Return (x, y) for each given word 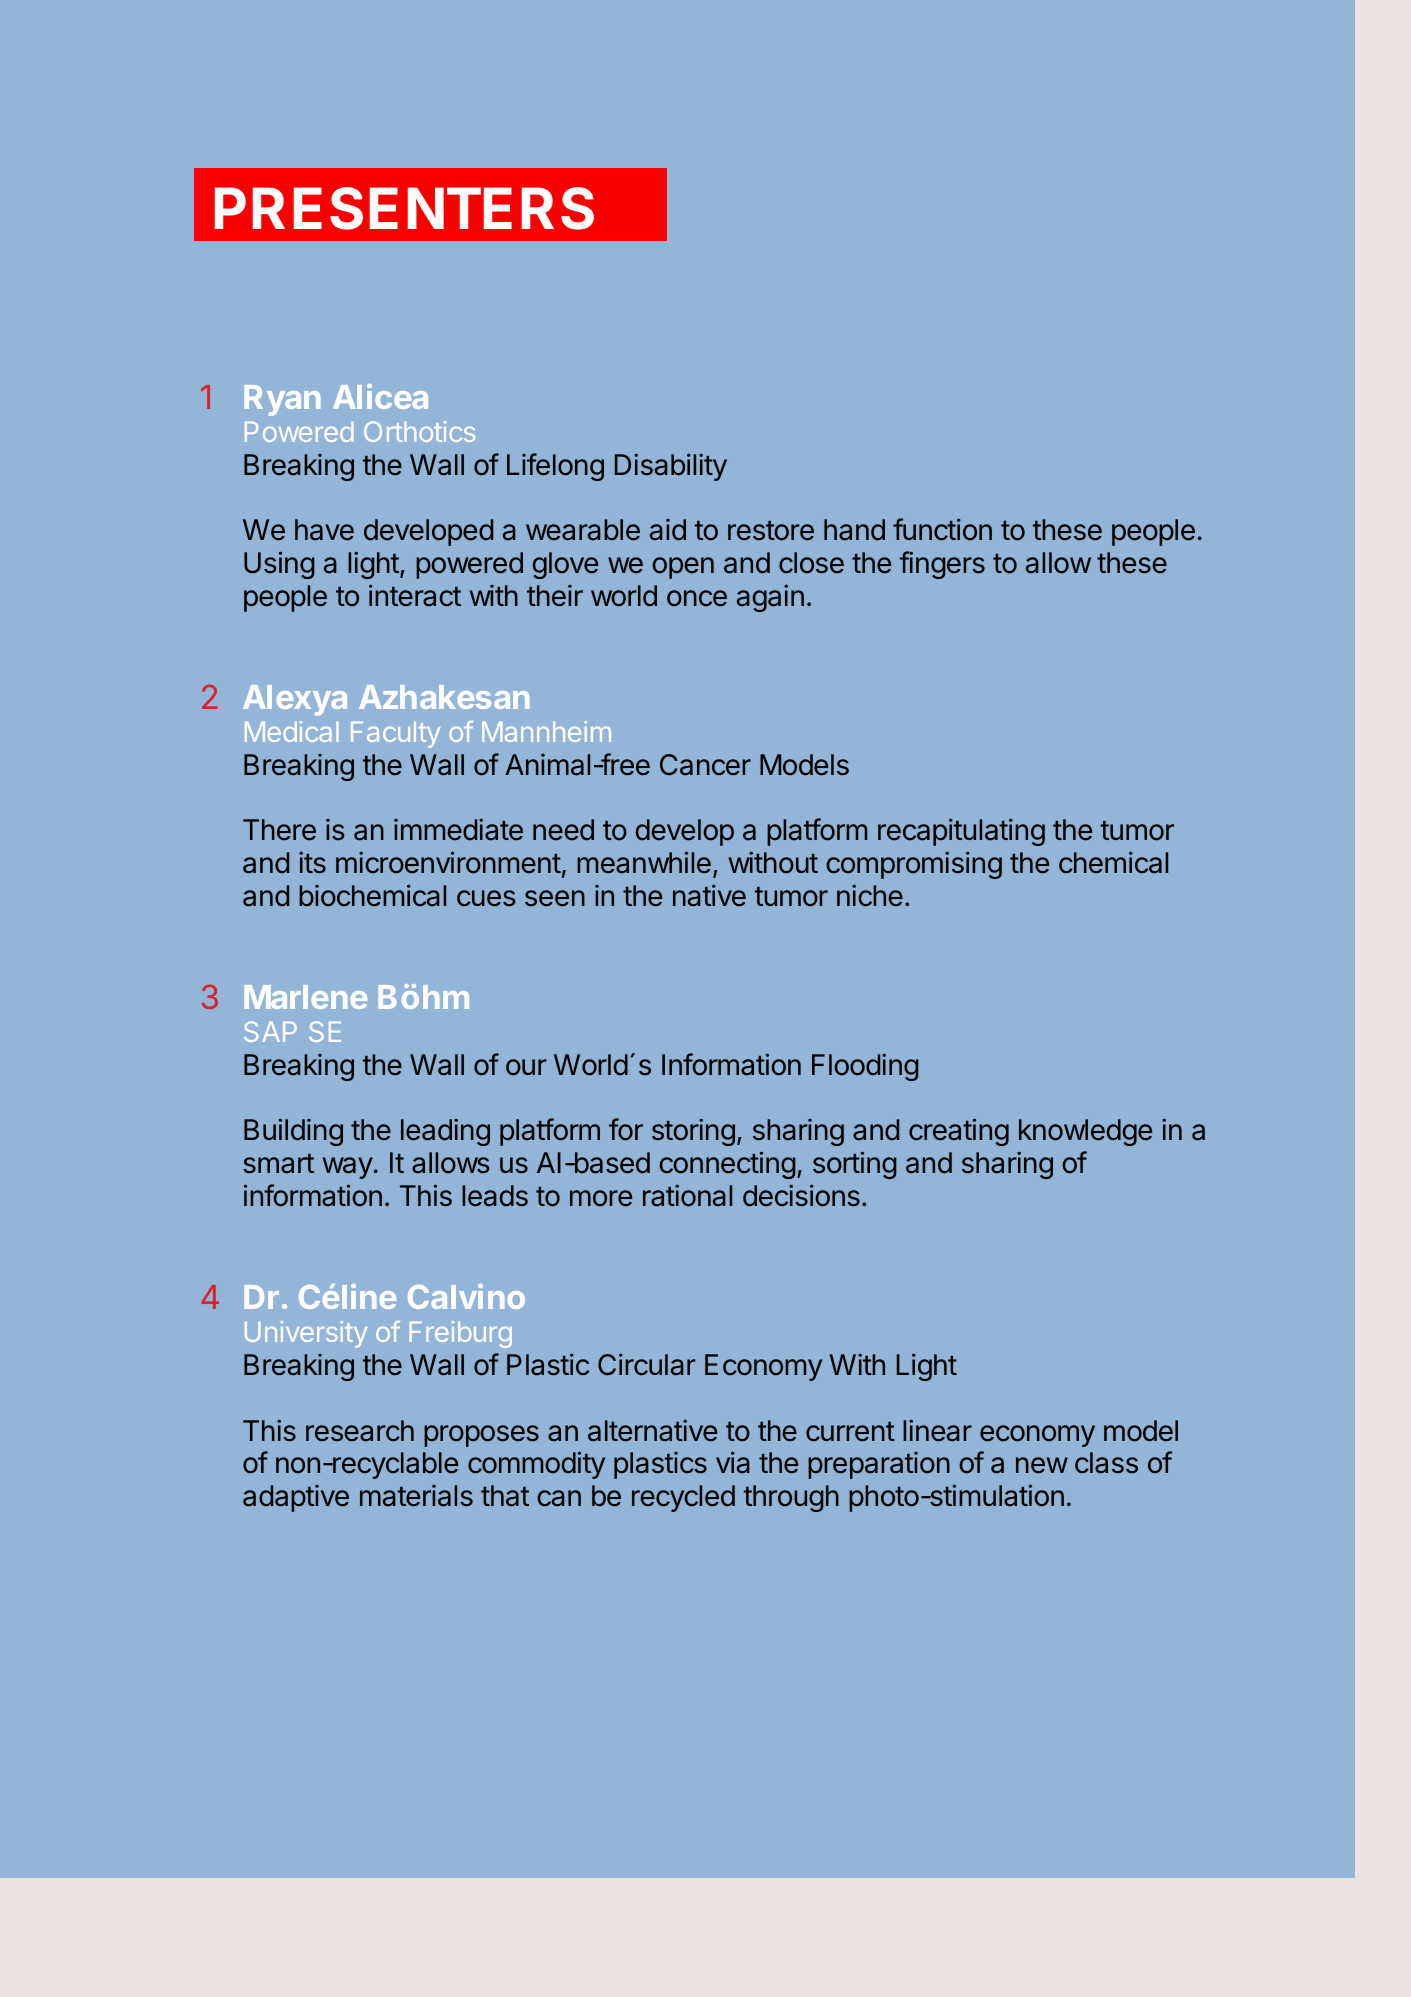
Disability (671, 467)
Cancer (705, 765)
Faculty (395, 734)
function (942, 529)
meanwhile (644, 862)
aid (668, 530)
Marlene (305, 997)
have (324, 530)
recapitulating (961, 832)
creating (959, 1132)
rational (687, 1196)
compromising (914, 865)
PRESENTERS (404, 208)
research (360, 1431)
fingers (942, 565)
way (348, 1168)
